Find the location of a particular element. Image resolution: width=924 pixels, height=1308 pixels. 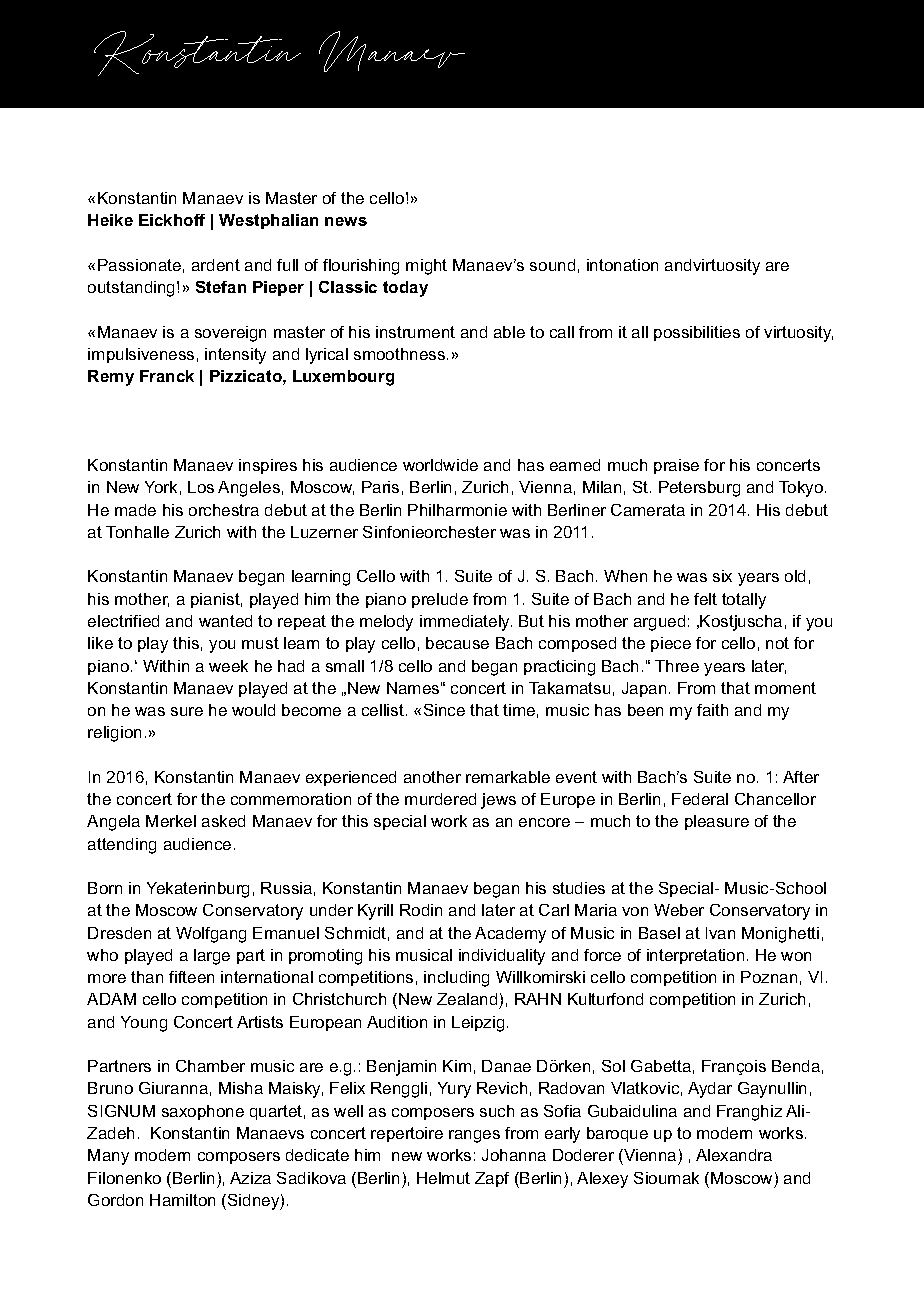

intonation is located at coordinates (622, 265).
